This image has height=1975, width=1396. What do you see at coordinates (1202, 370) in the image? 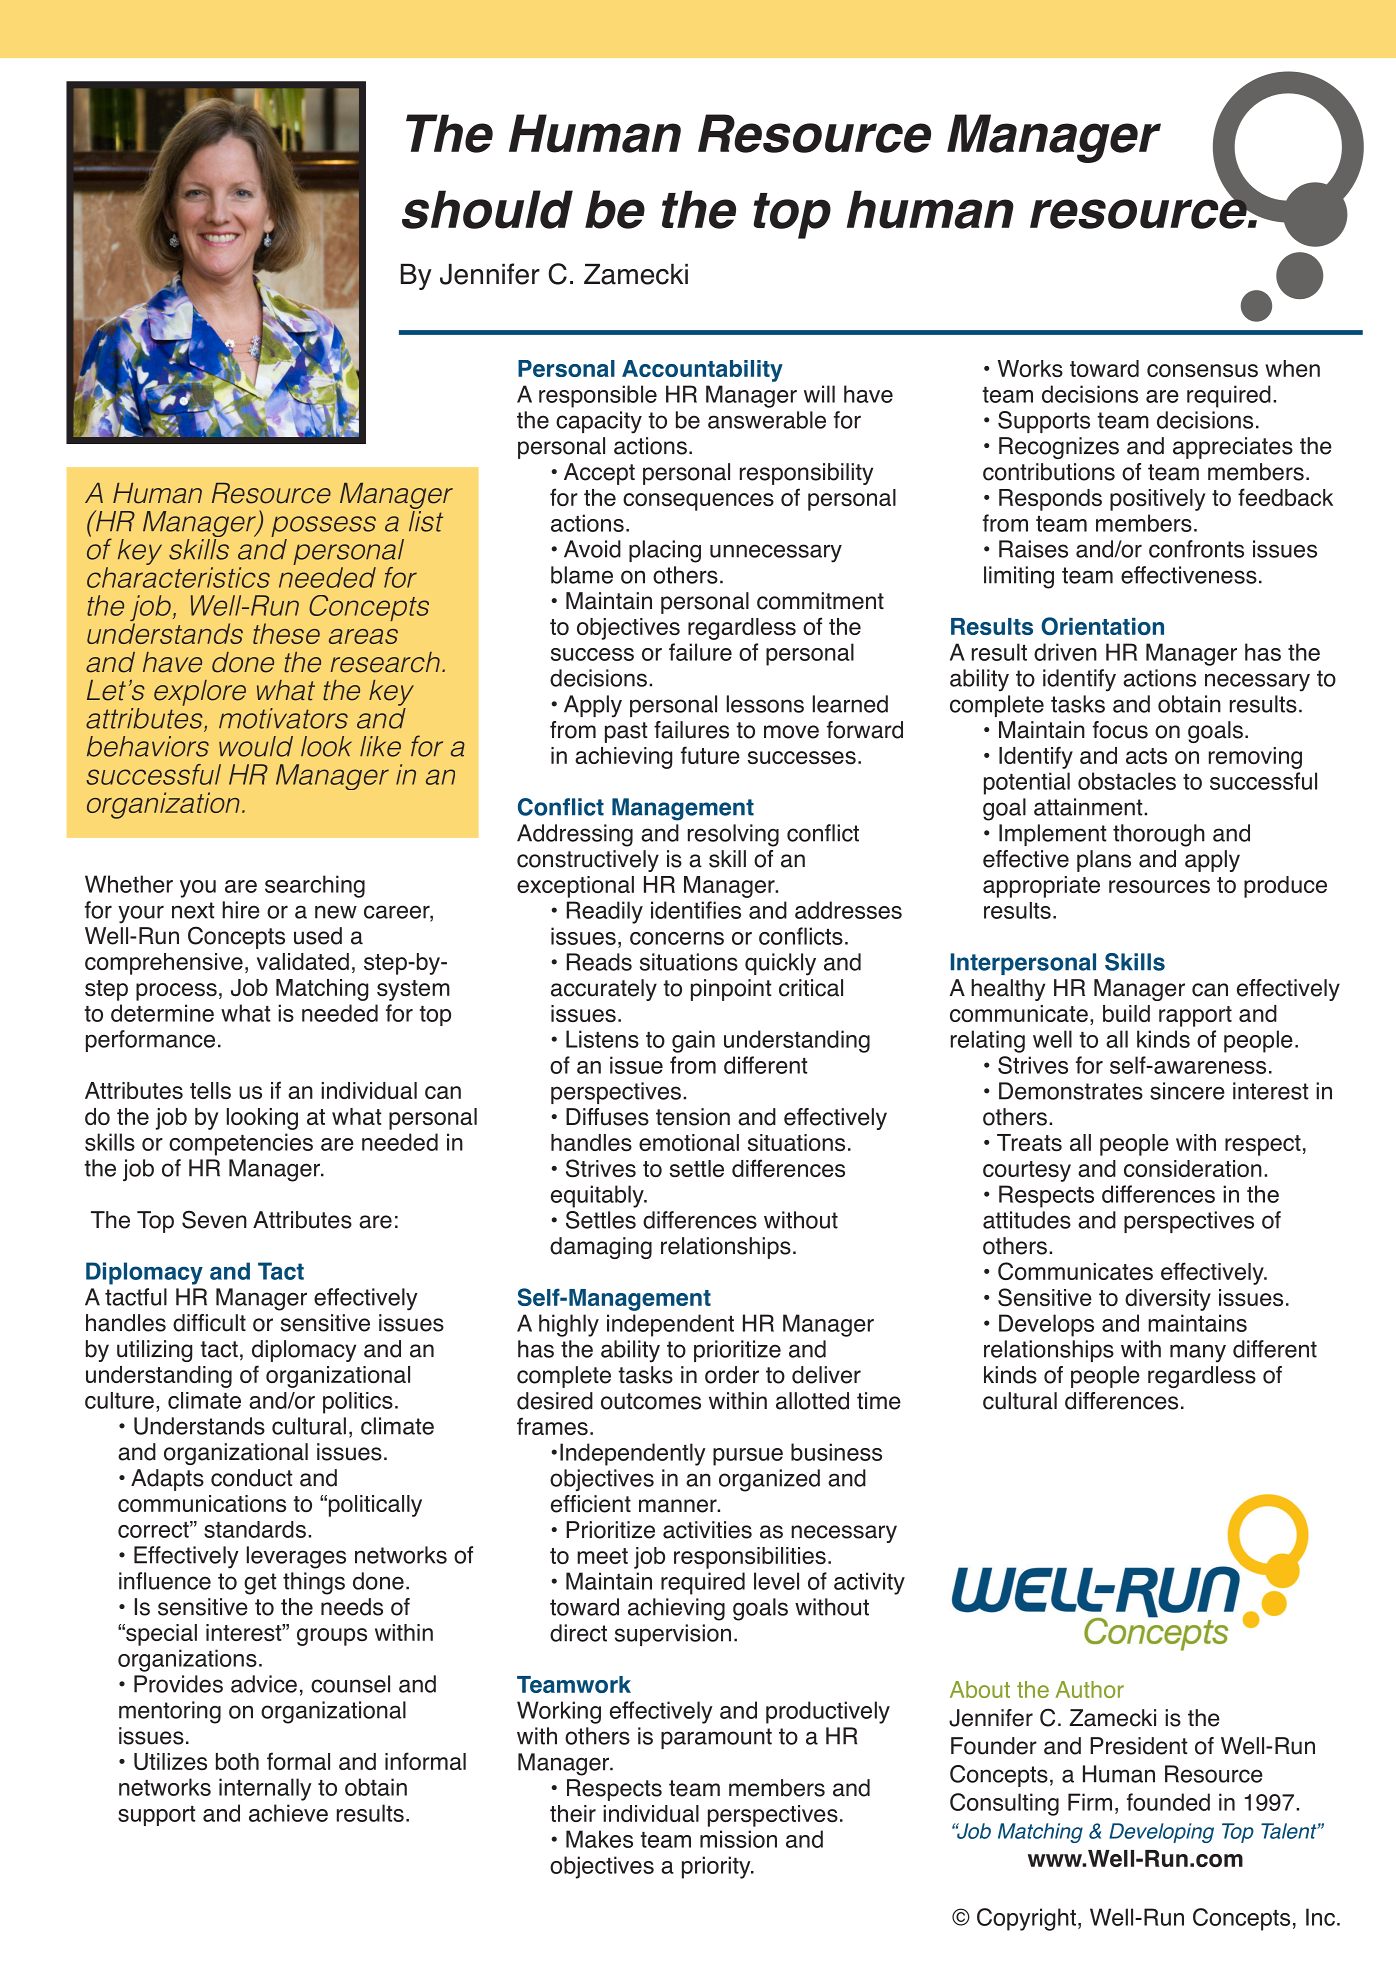
I see `consensus` at bounding box center [1202, 370].
